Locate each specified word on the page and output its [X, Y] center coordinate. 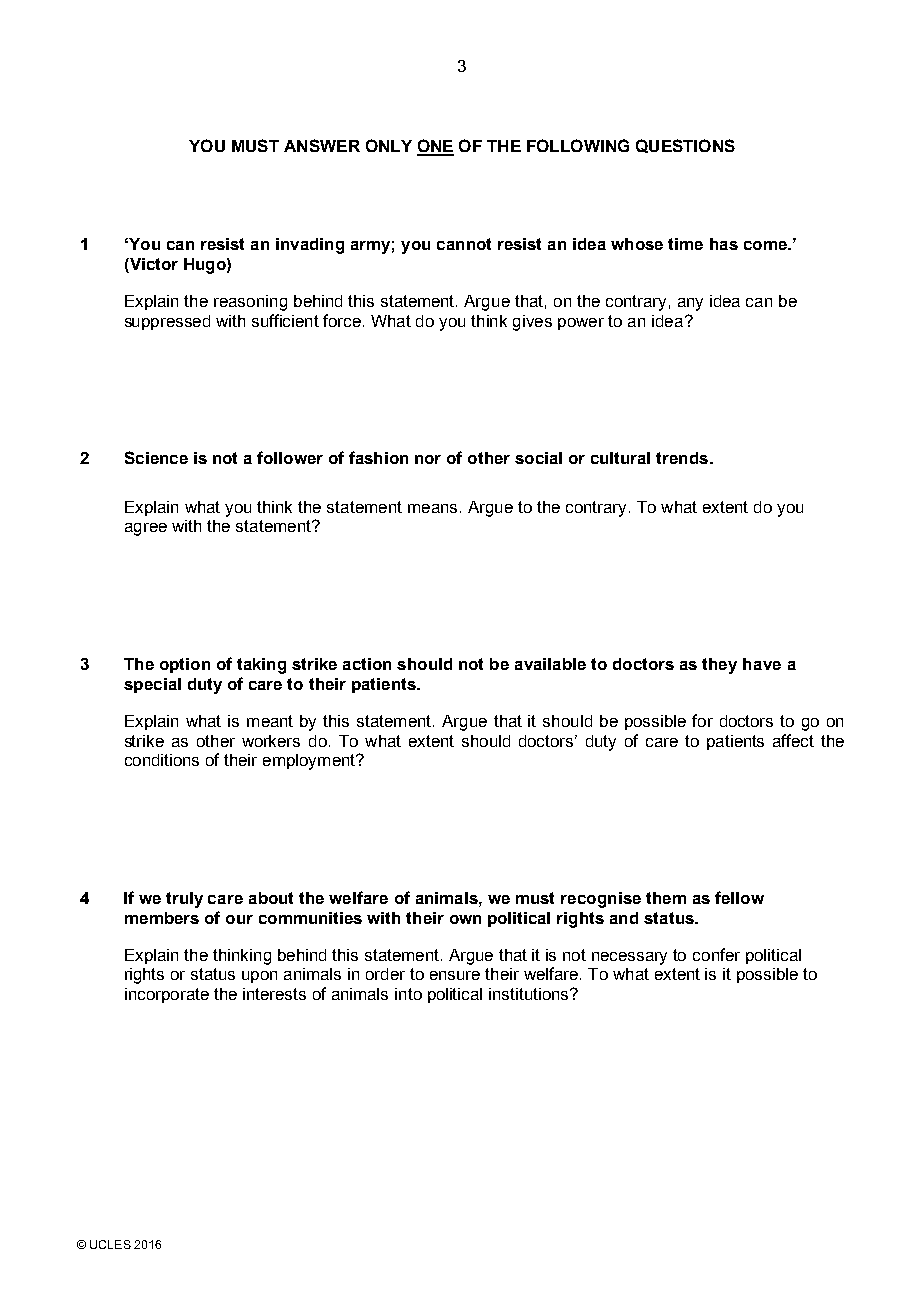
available [550, 664]
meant [270, 721]
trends [682, 458]
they [719, 666]
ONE [435, 147]
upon [259, 977]
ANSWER [322, 145]
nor [428, 459]
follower [290, 457]
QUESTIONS [685, 146]
